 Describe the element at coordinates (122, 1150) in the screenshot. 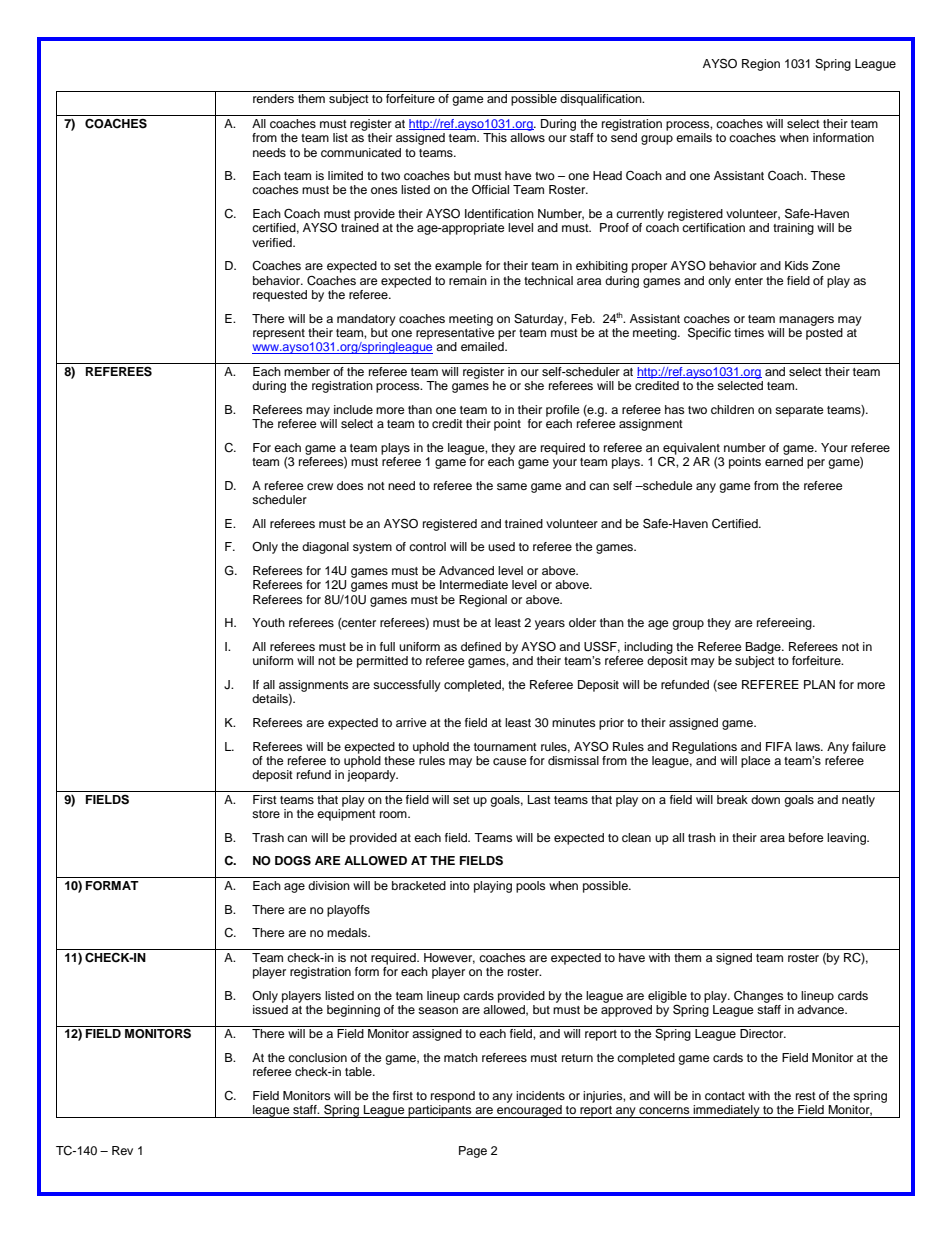

I see `Rev` at that location.
